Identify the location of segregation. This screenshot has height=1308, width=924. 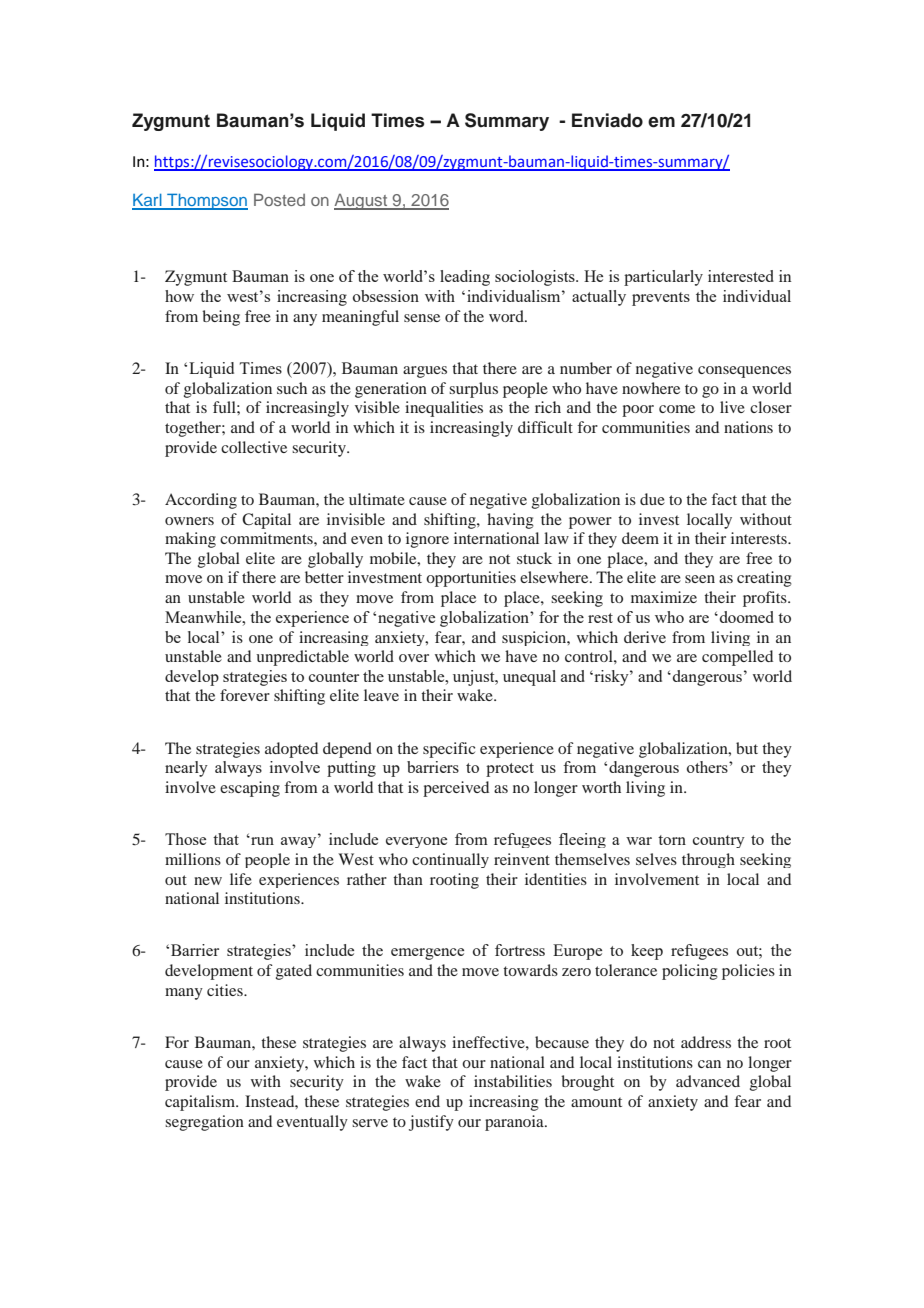
(204, 1123).
